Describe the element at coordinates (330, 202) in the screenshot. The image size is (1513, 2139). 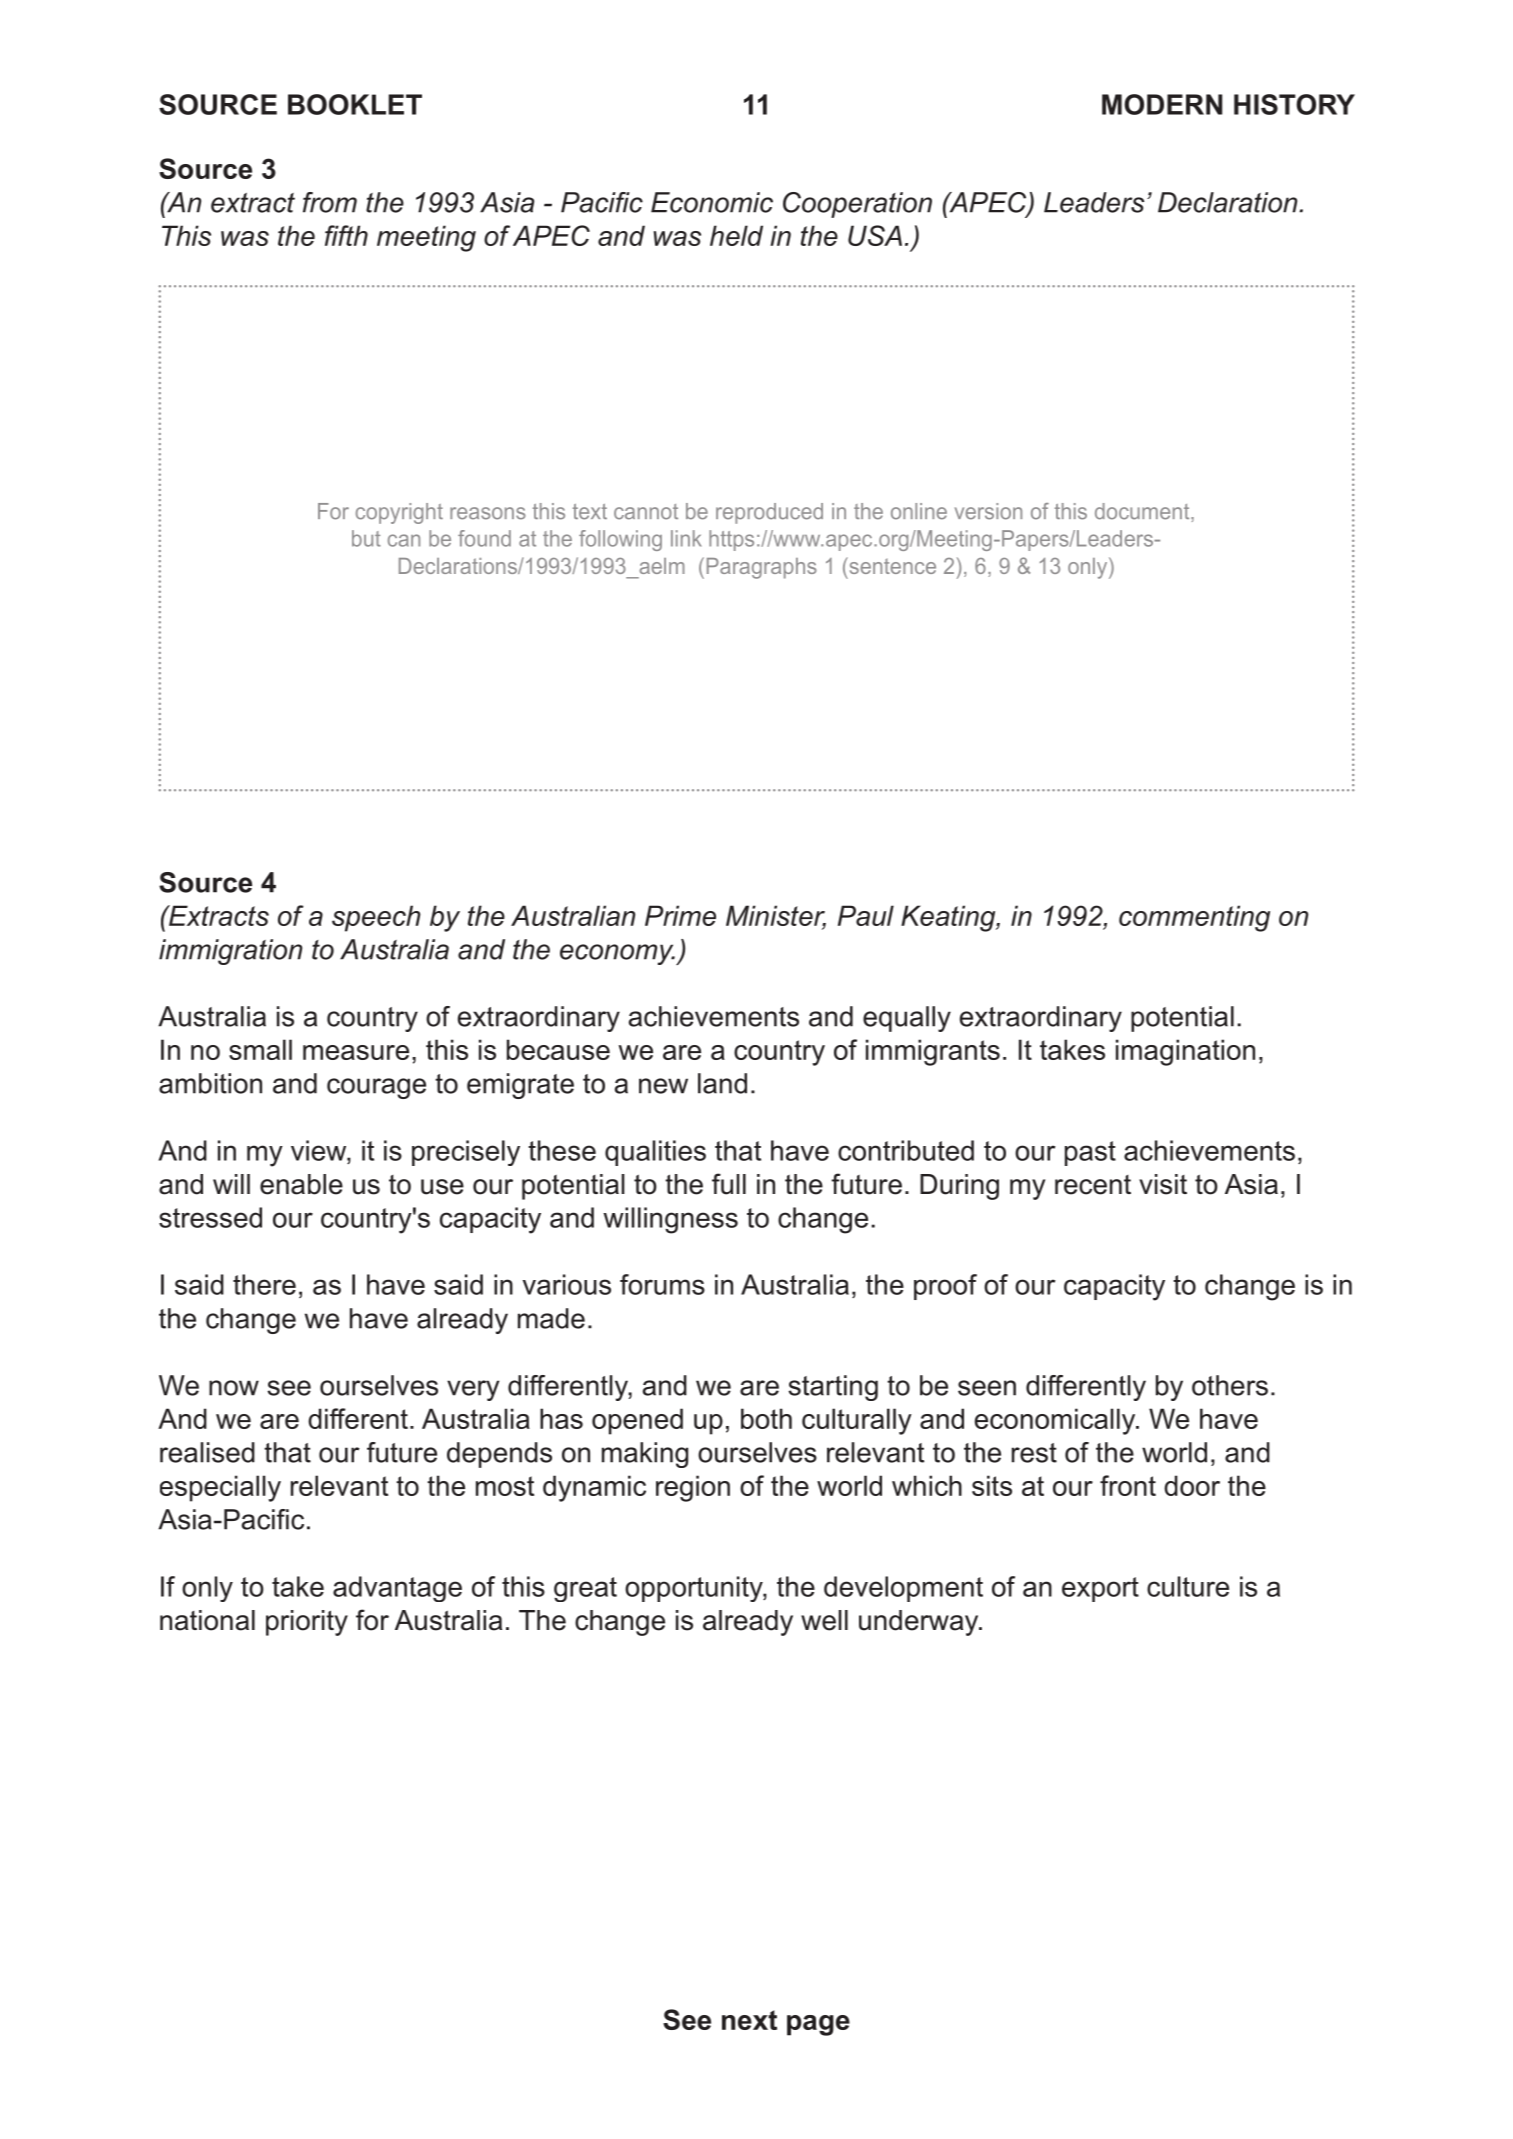
I see `from` at that location.
